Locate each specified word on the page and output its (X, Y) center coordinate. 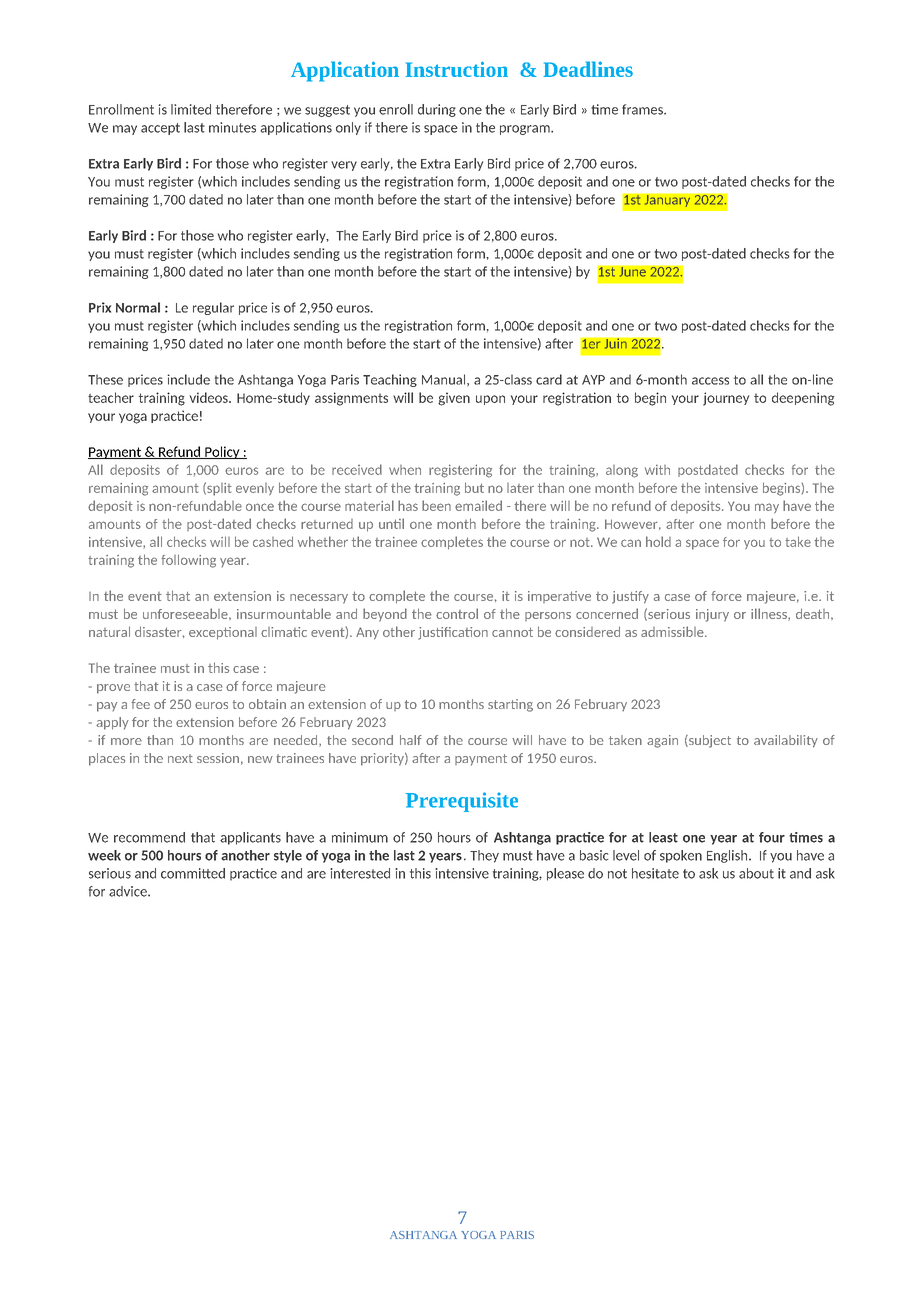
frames (643, 109)
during (437, 110)
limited (191, 109)
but (474, 487)
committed (193, 873)
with (657, 470)
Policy (222, 452)
